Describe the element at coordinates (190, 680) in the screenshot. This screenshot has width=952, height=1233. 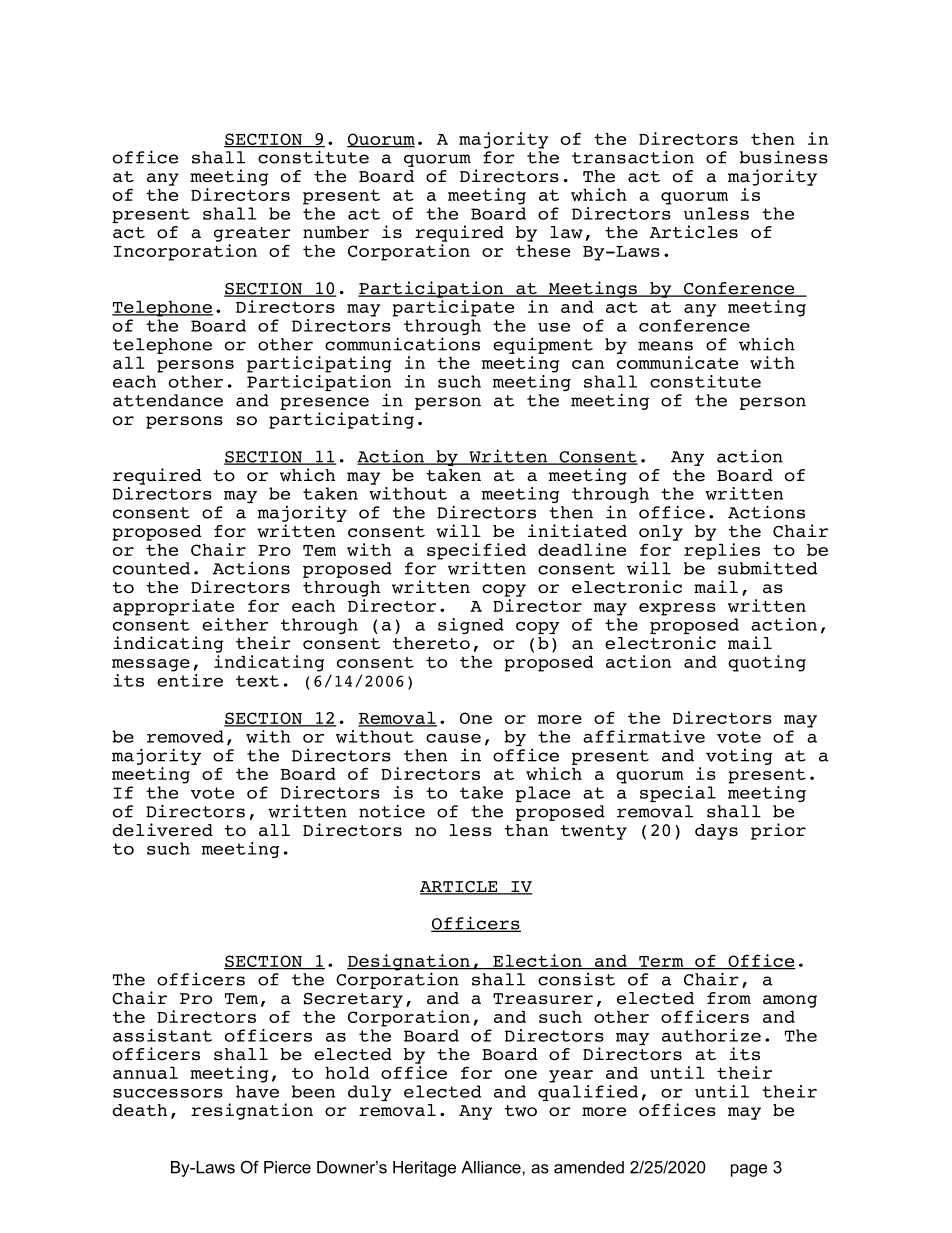
I see `entire` at that location.
